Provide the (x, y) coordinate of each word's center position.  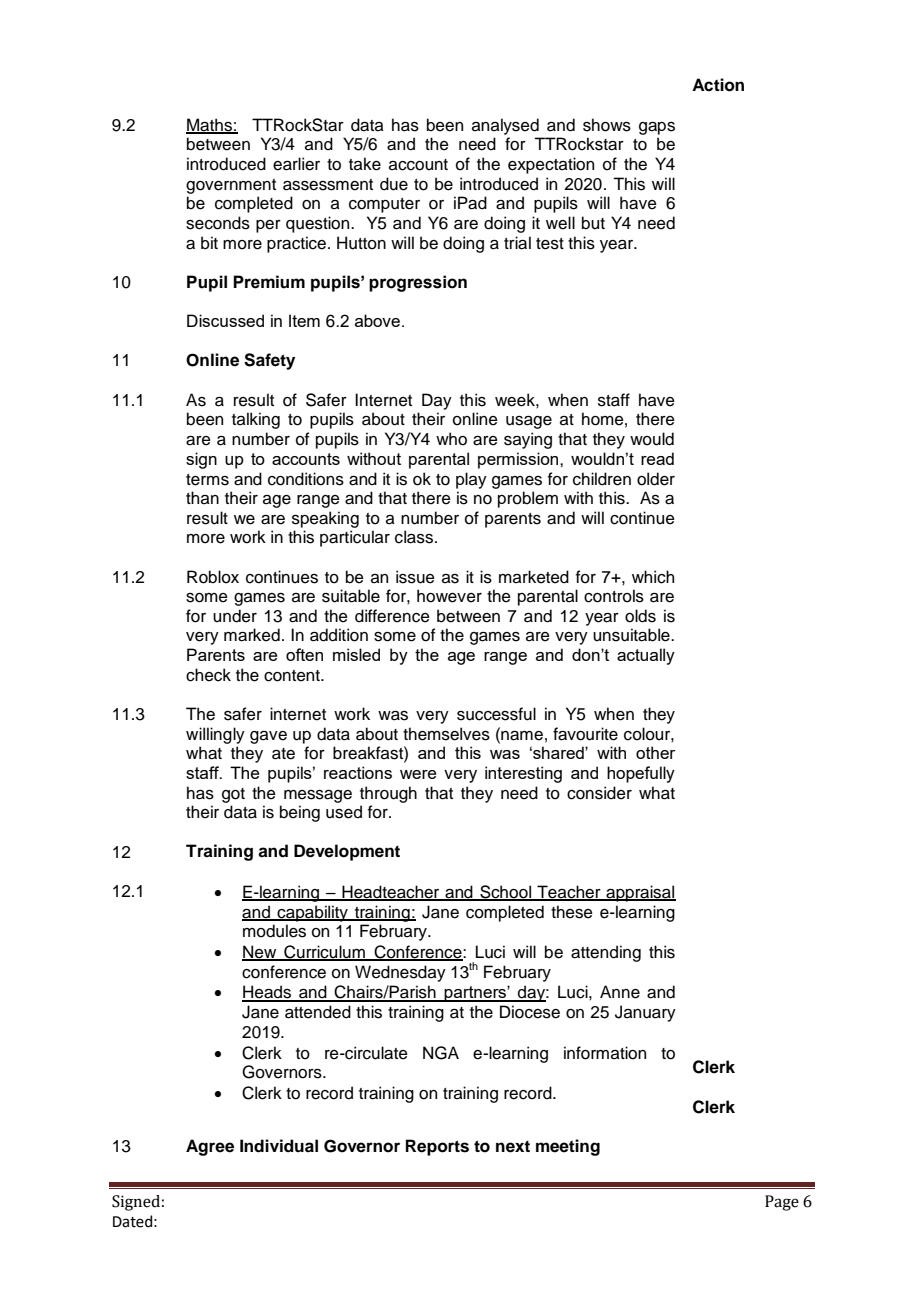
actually (646, 656)
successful (496, 714)
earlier (296, 164)
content (293, 676)
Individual (279, 1146)
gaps (657, 128)
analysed (505, 126)
